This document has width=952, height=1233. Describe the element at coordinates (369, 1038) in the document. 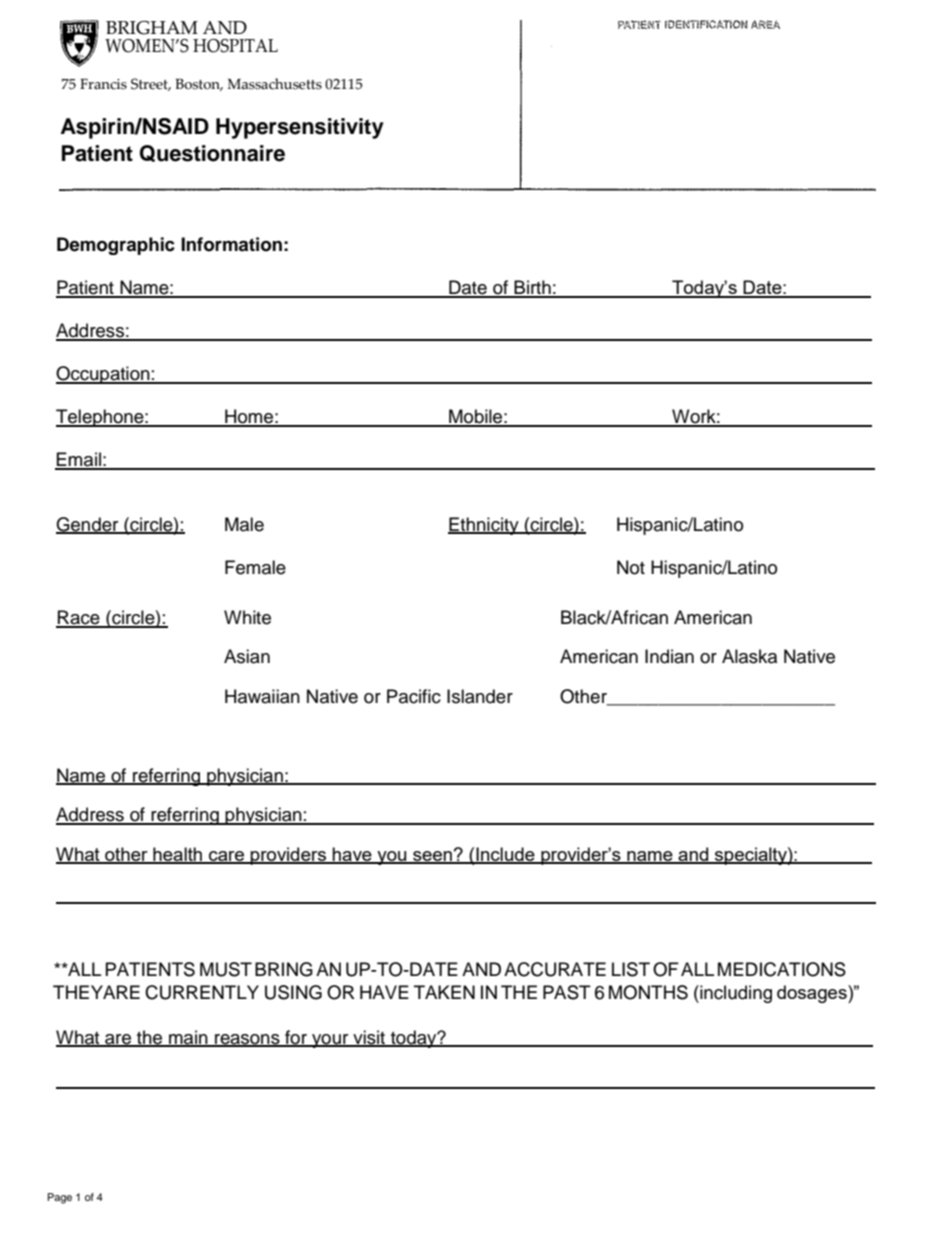

I see `visit` at that location.
